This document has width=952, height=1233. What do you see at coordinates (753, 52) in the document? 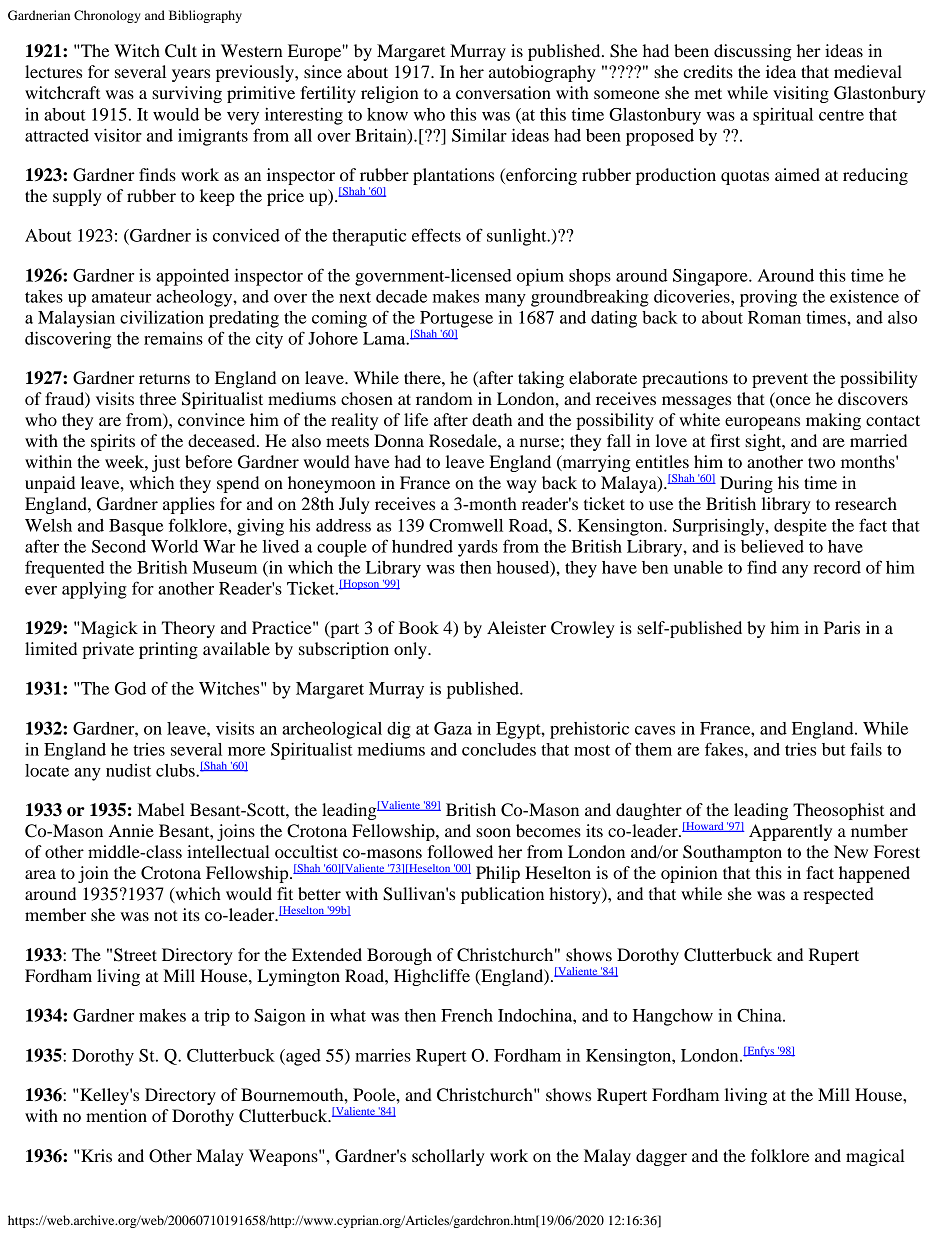
I see `discussing` at bounding box center [753, 52].
